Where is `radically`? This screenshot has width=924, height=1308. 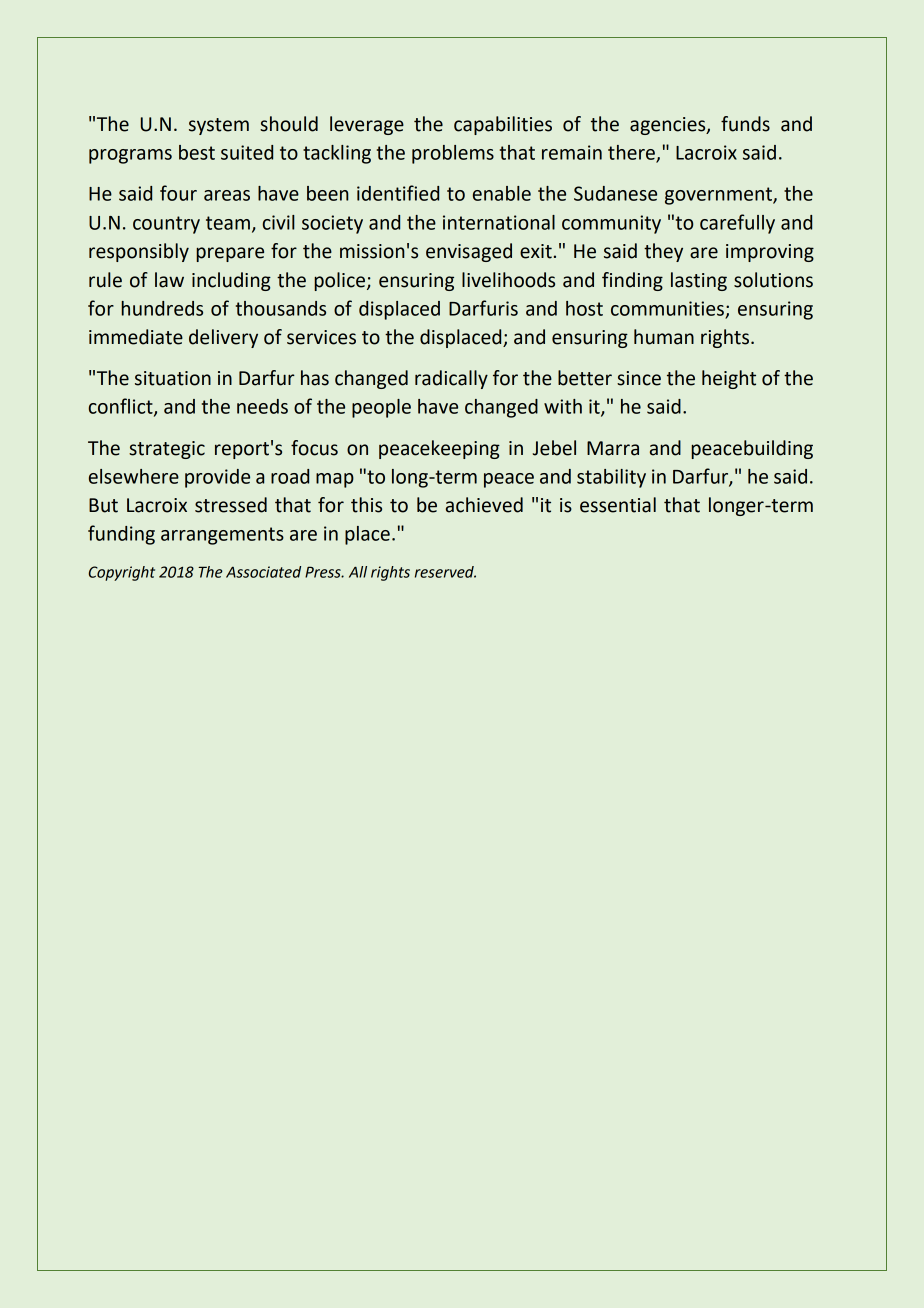
radically is located at coordinates (451, 379).
